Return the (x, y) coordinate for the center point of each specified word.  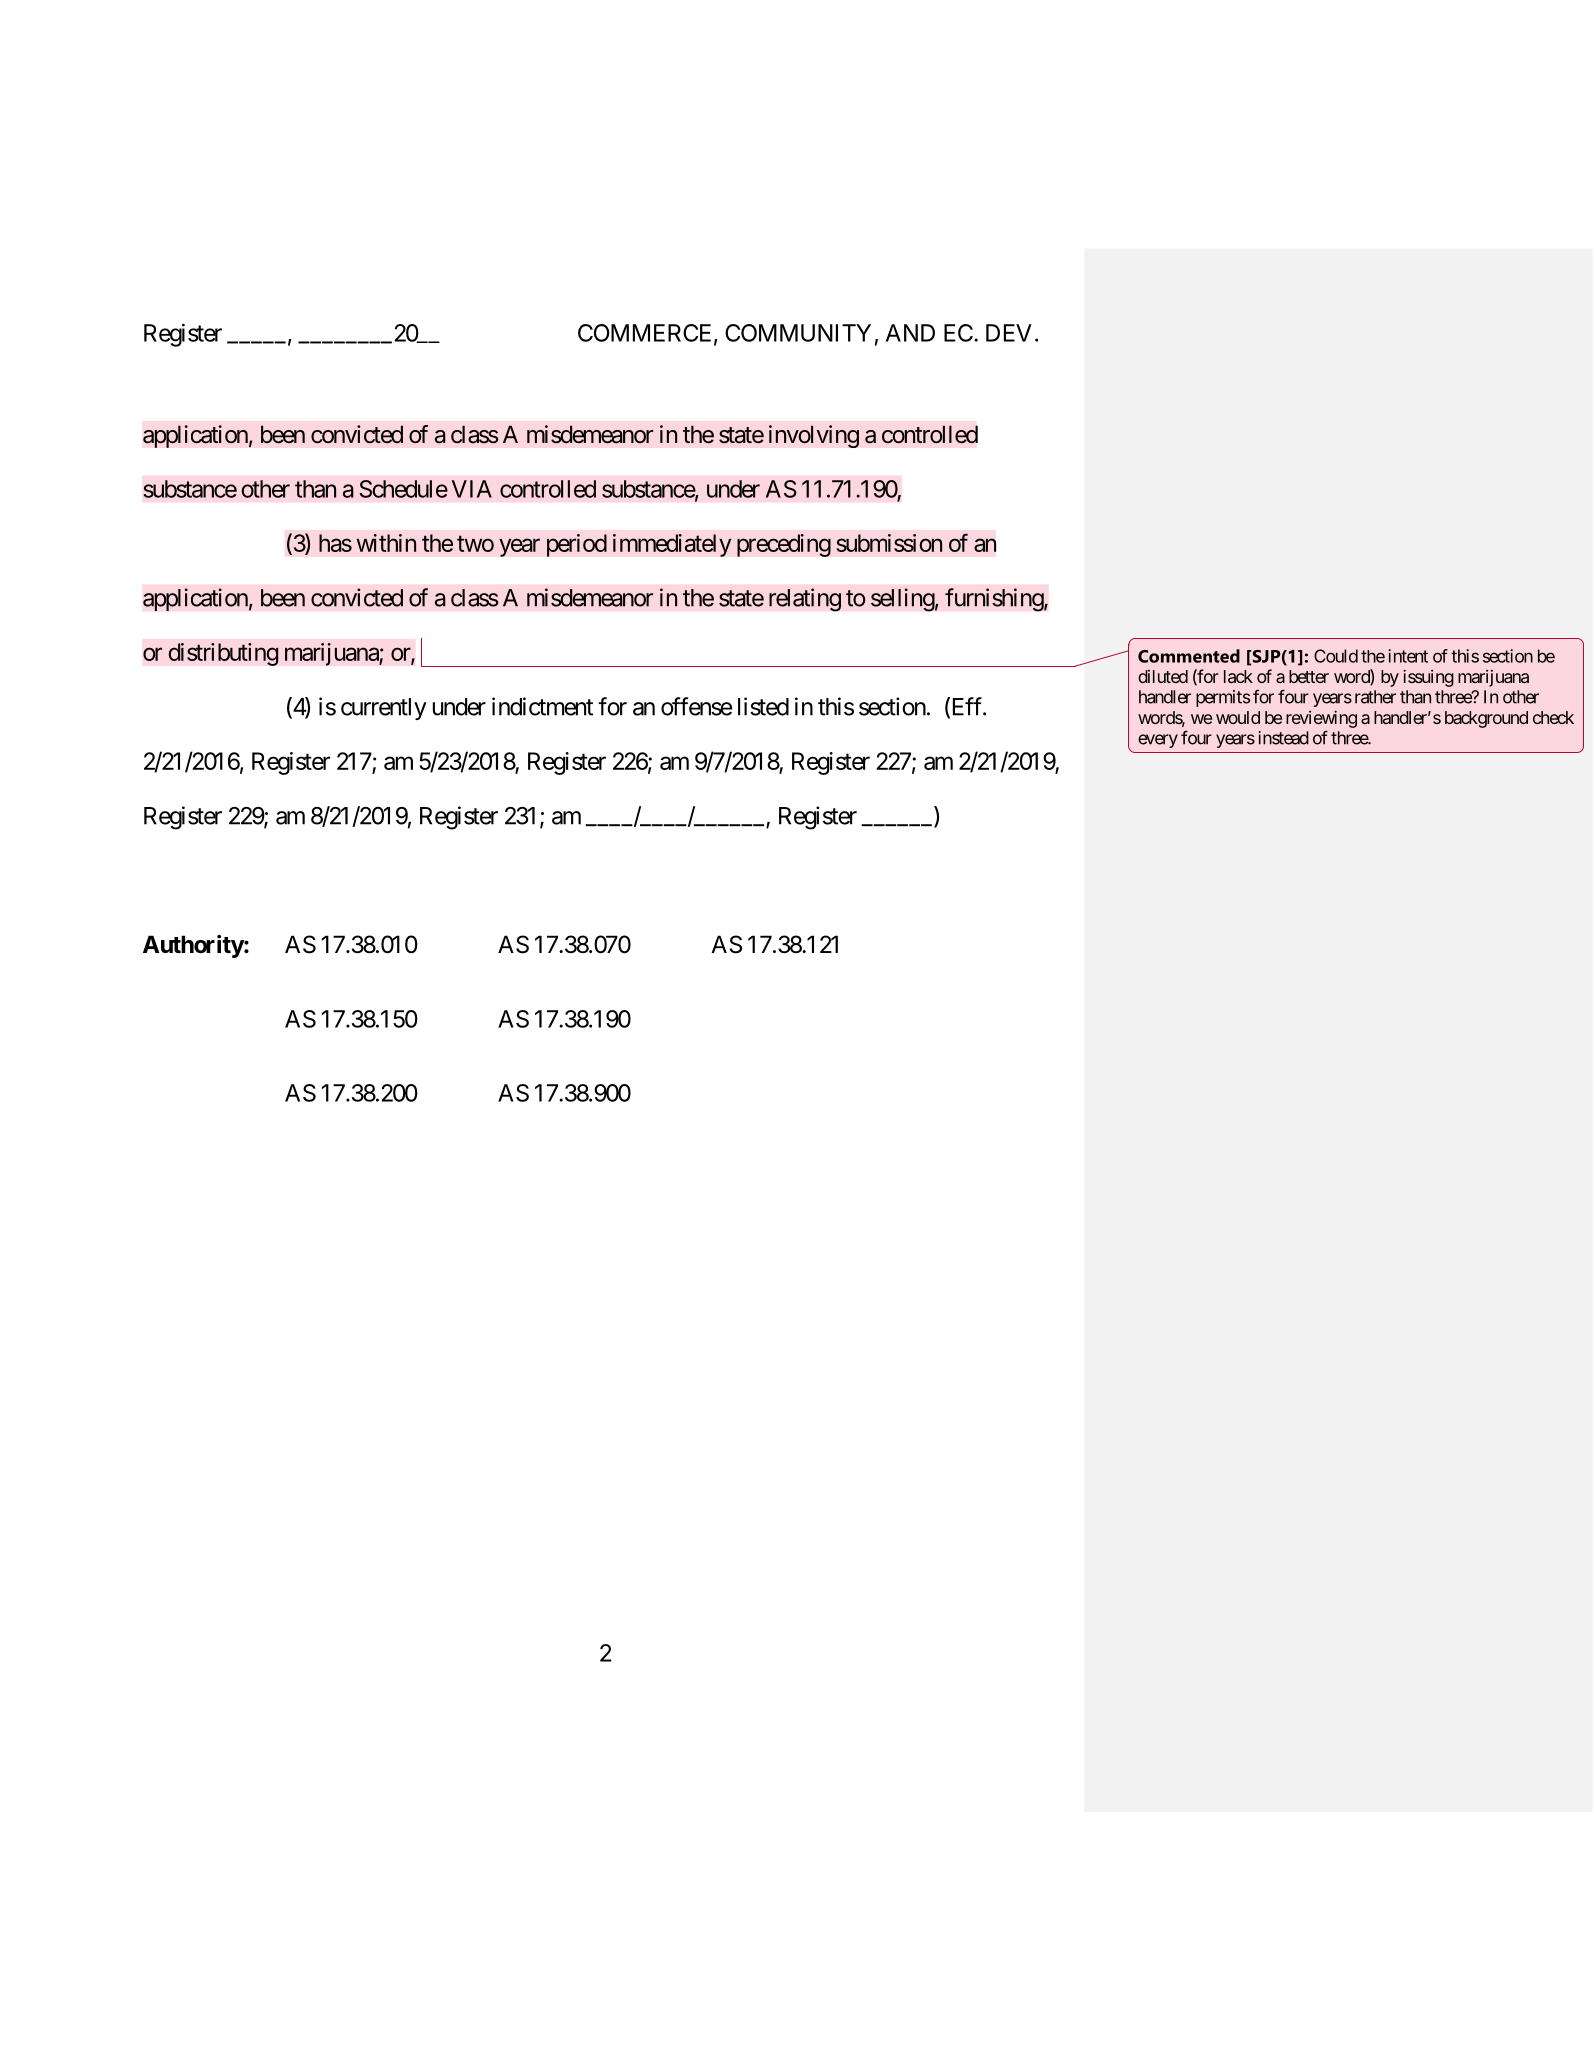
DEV (1009, 333)
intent (1408, 656)
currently (384, 709)
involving (814, 436)
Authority (193, 946)
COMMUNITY (798, 333)
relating (805, 600)
